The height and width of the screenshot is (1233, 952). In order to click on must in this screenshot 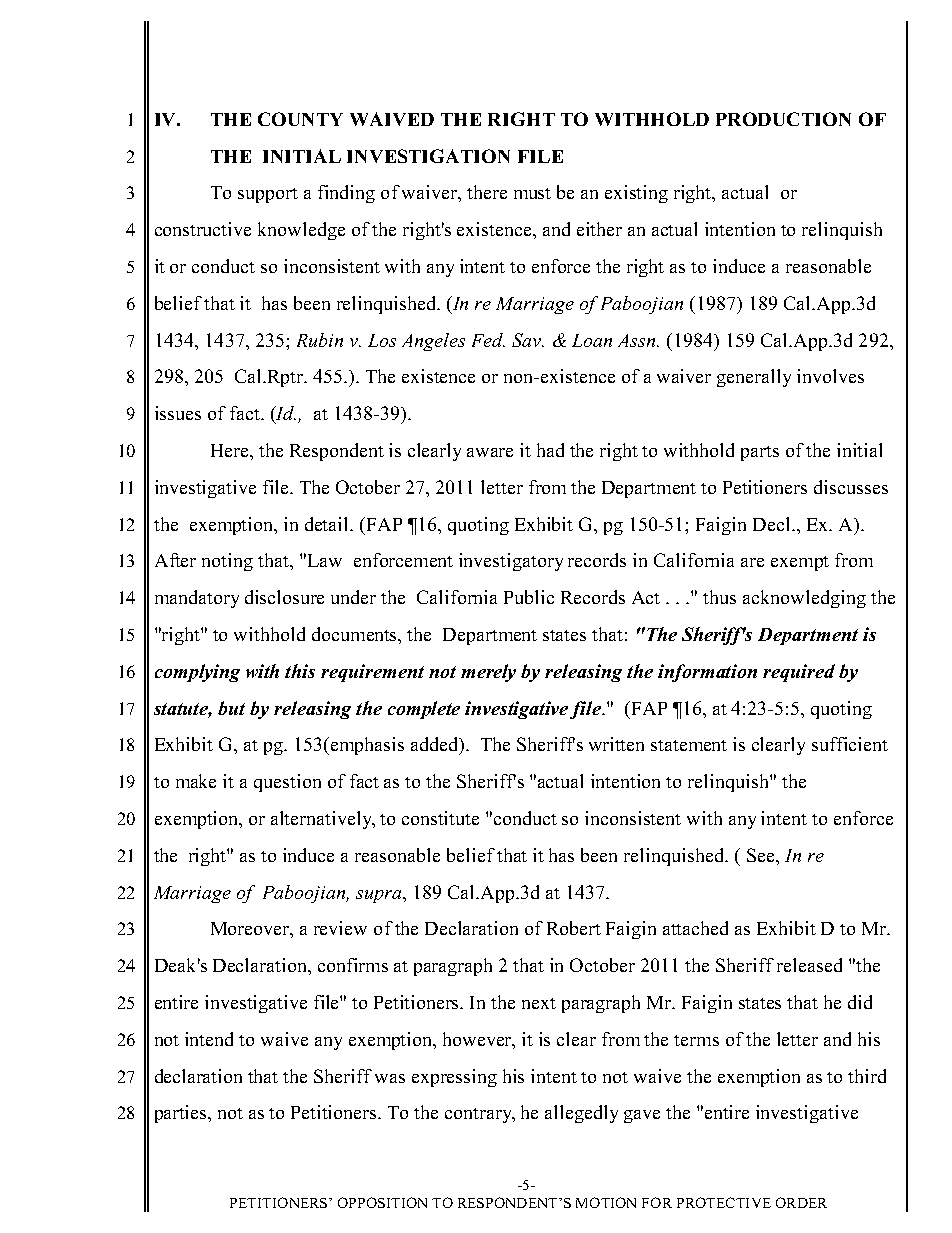, I will do `click(532, 193)`.
